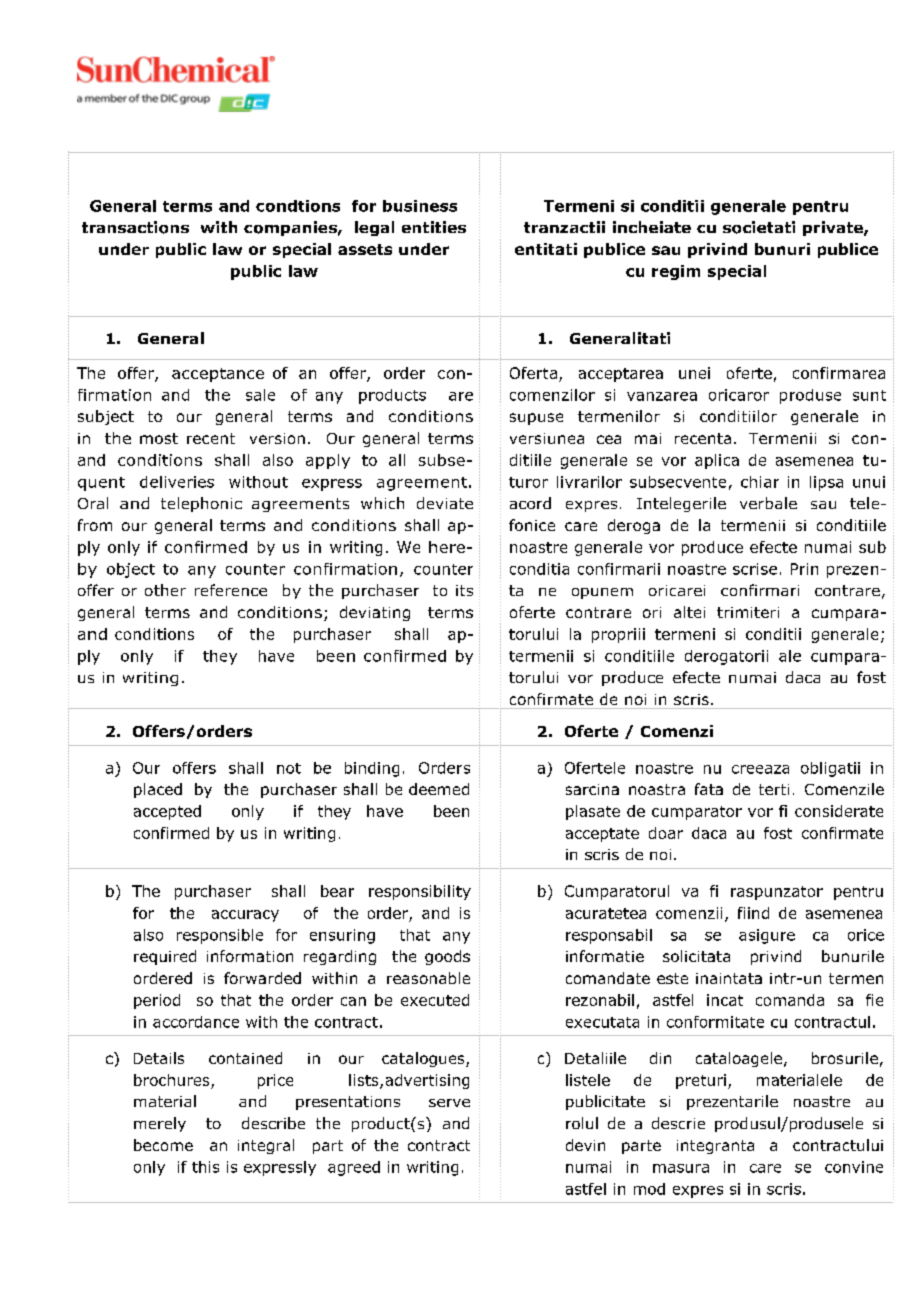 This screenshot has width=924, height=1308. What do you see at coordinates (205, 1167) in the screenshot?
I see `this` at bounding box center [205, 1167].
